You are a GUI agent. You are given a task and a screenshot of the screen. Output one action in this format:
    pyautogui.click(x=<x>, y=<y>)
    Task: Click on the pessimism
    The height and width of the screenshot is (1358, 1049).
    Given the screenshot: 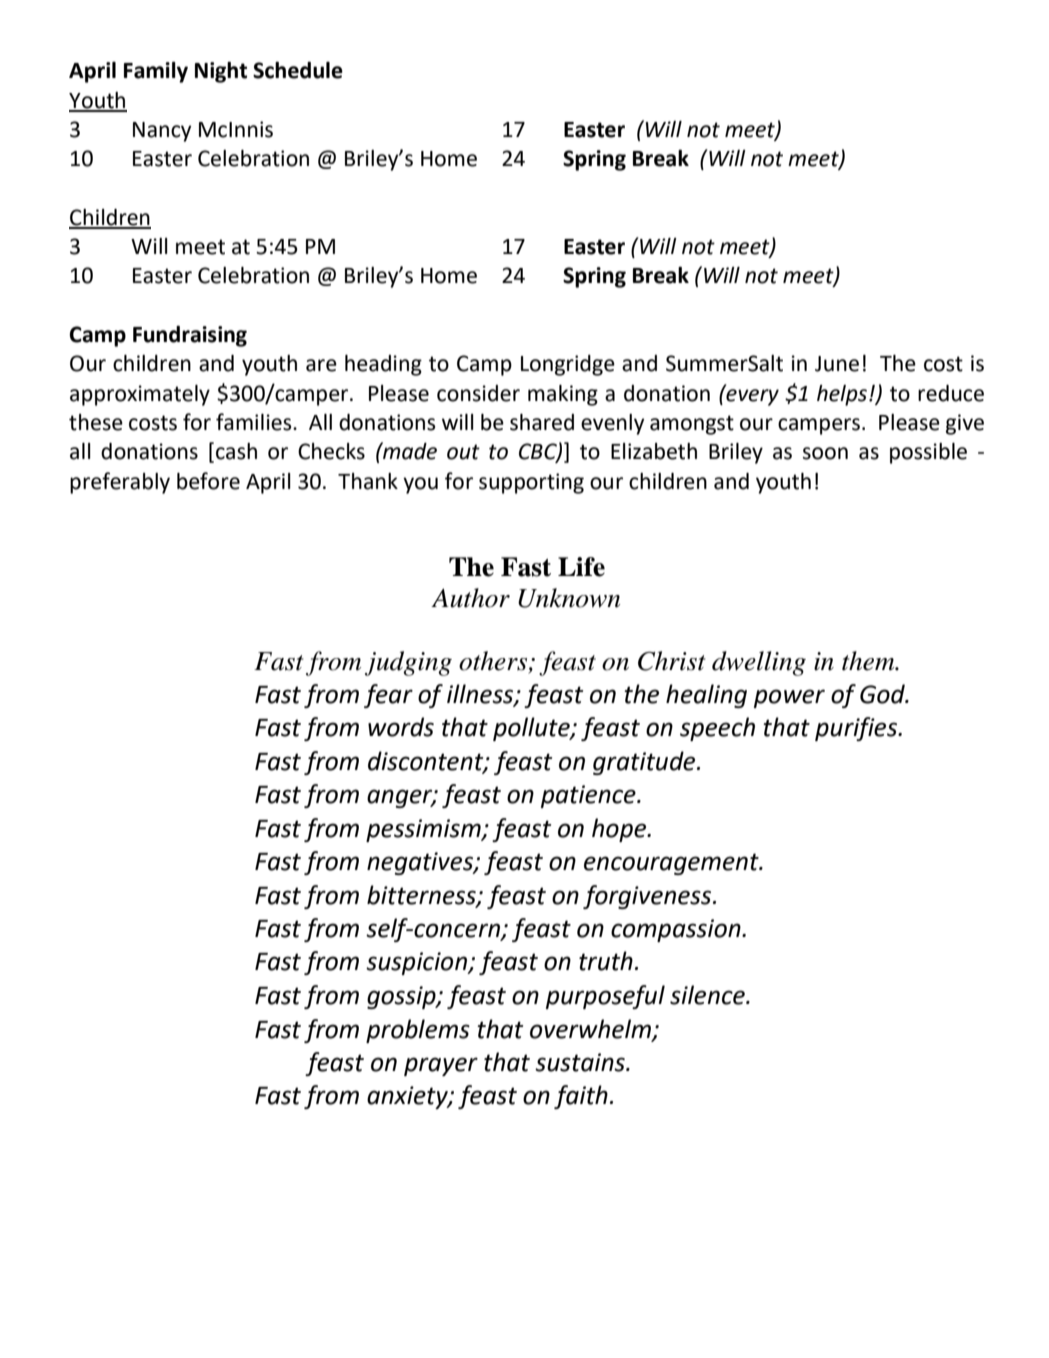 What is the action you would take?
    pyautogui.click(x=424, y=830)
